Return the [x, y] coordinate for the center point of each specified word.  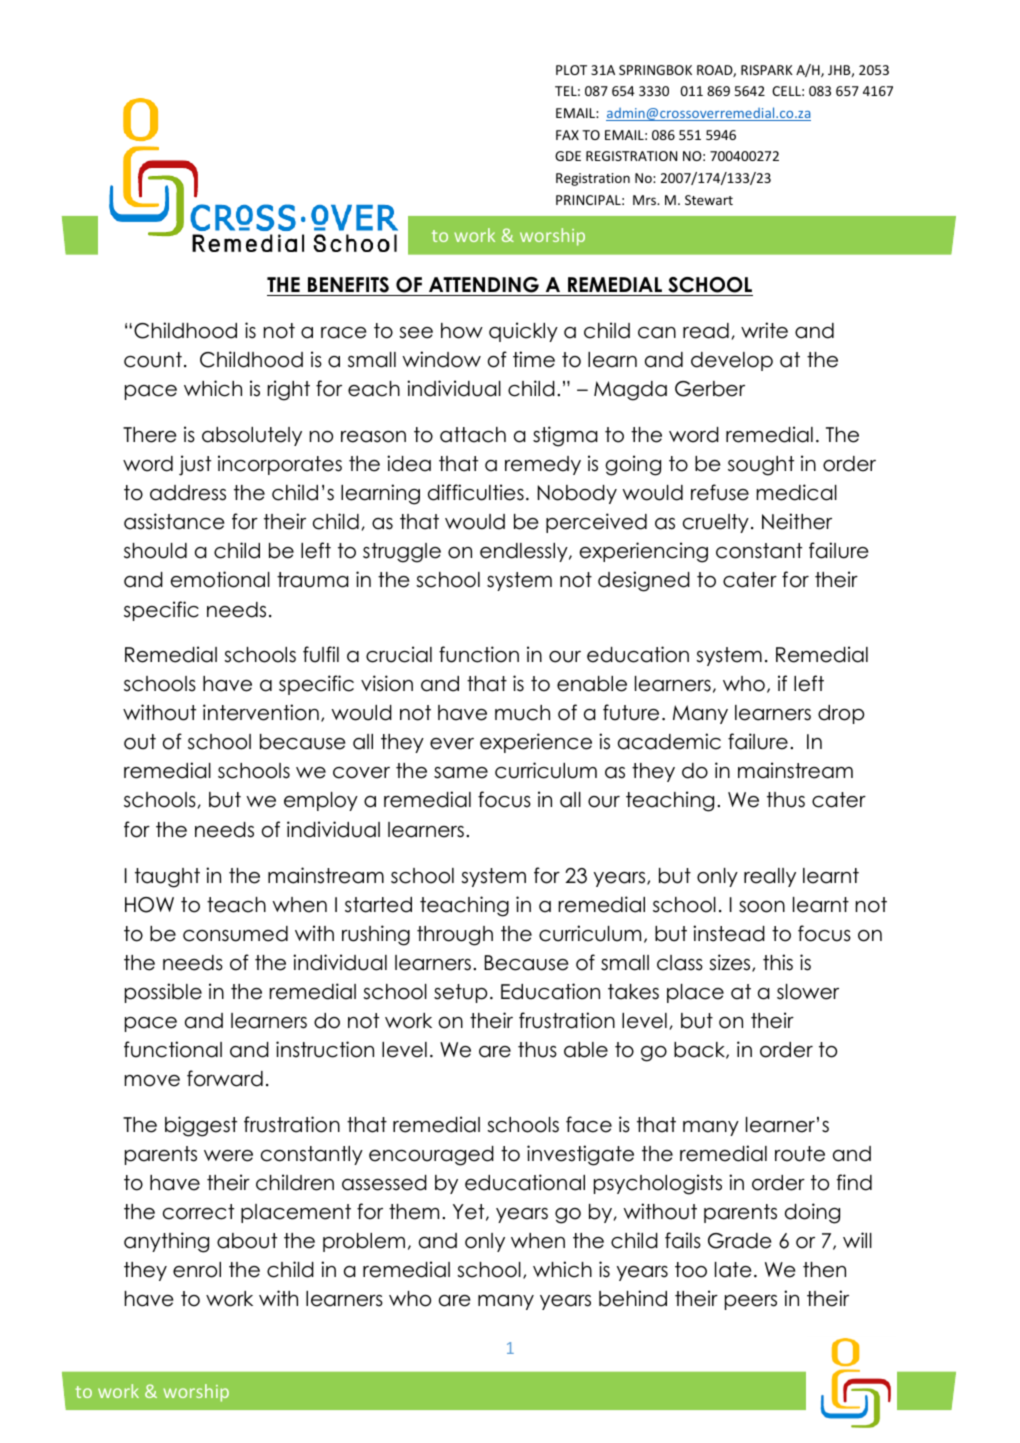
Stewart [709, 200]
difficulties [476, 492]
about [247, 1241]
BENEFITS [348, 286]
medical [797, 492]
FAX [567, 135]
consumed [235, 934]
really [770, 877]
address [188, 493]
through [455, 936]
